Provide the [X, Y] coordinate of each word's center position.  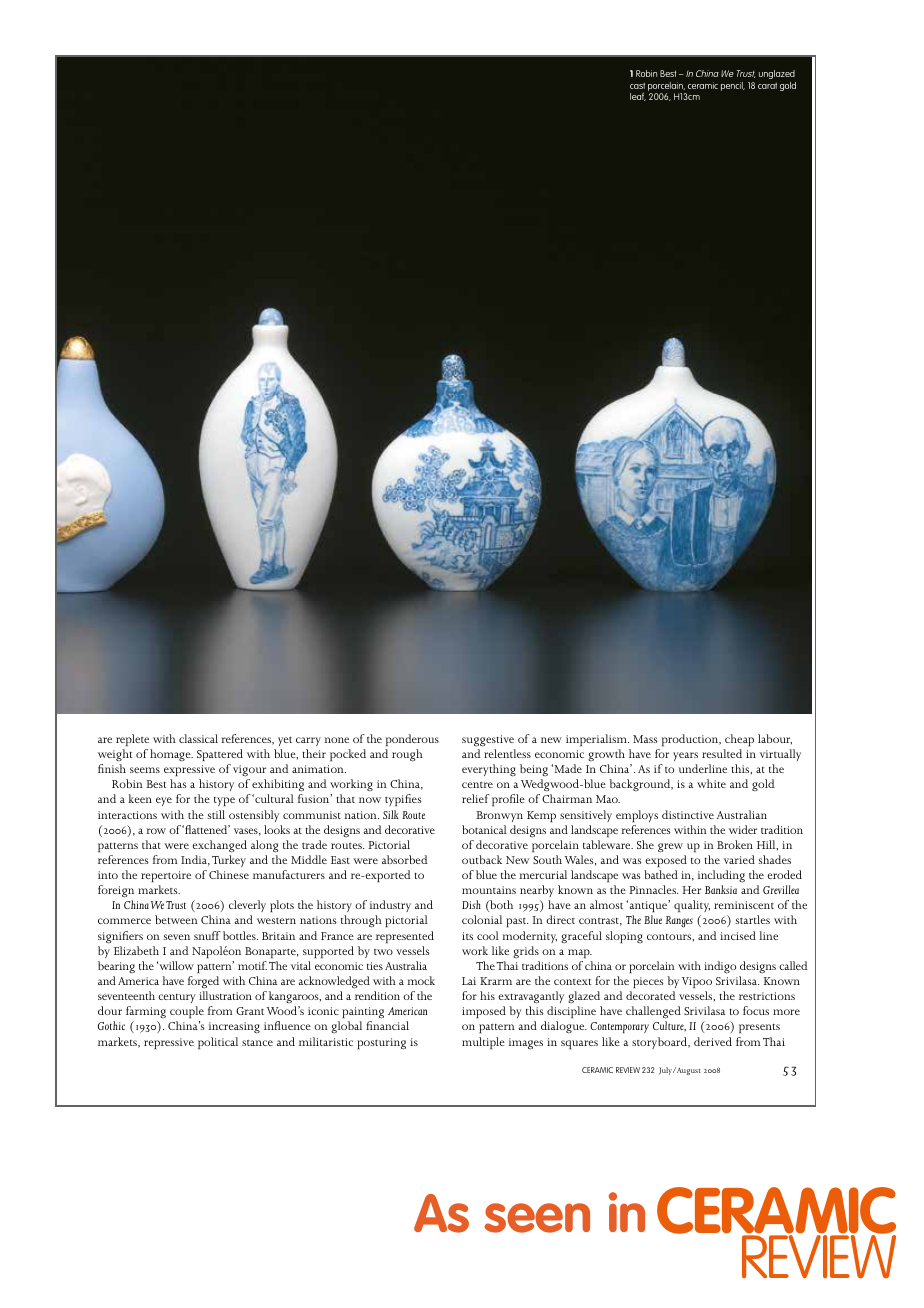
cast [637, 86]
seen [537, 1218]
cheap [739, 740]
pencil [733, 86]
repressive [169, 1043]
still [216, 814]
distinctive [688, 814]
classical [198, 738]
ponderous [412, 740]
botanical [484, 829]
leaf [638, 96]
